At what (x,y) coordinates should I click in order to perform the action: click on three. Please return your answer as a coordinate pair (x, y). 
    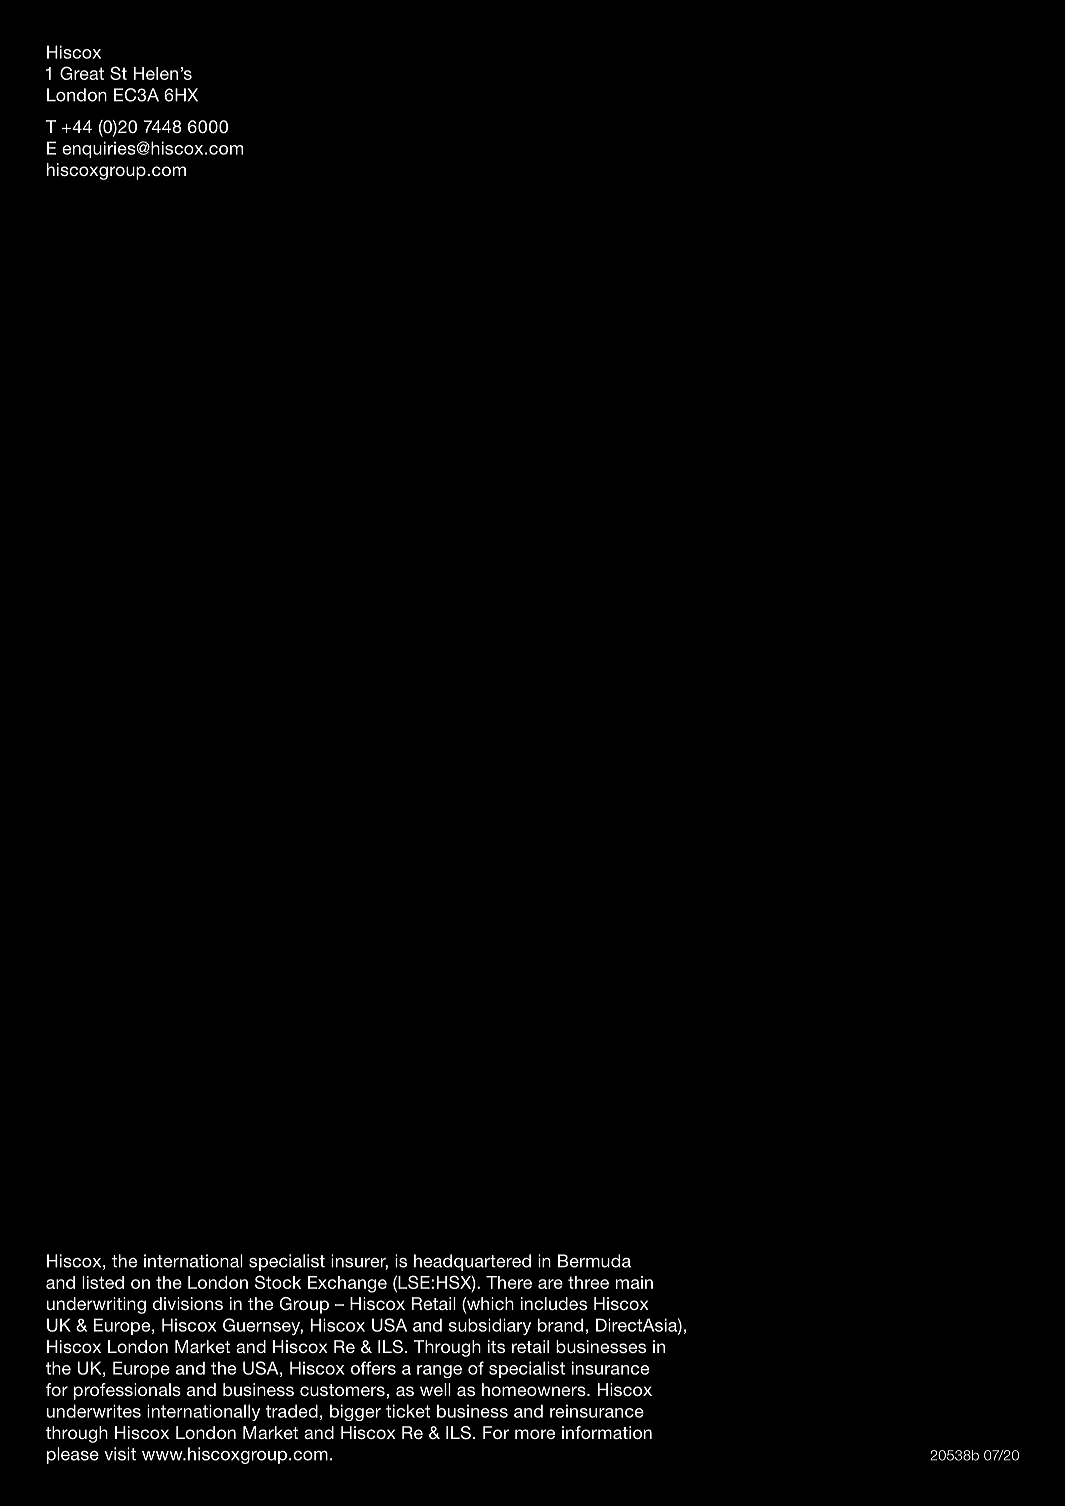
    Looking at the image, I should click on (588, 1282).
